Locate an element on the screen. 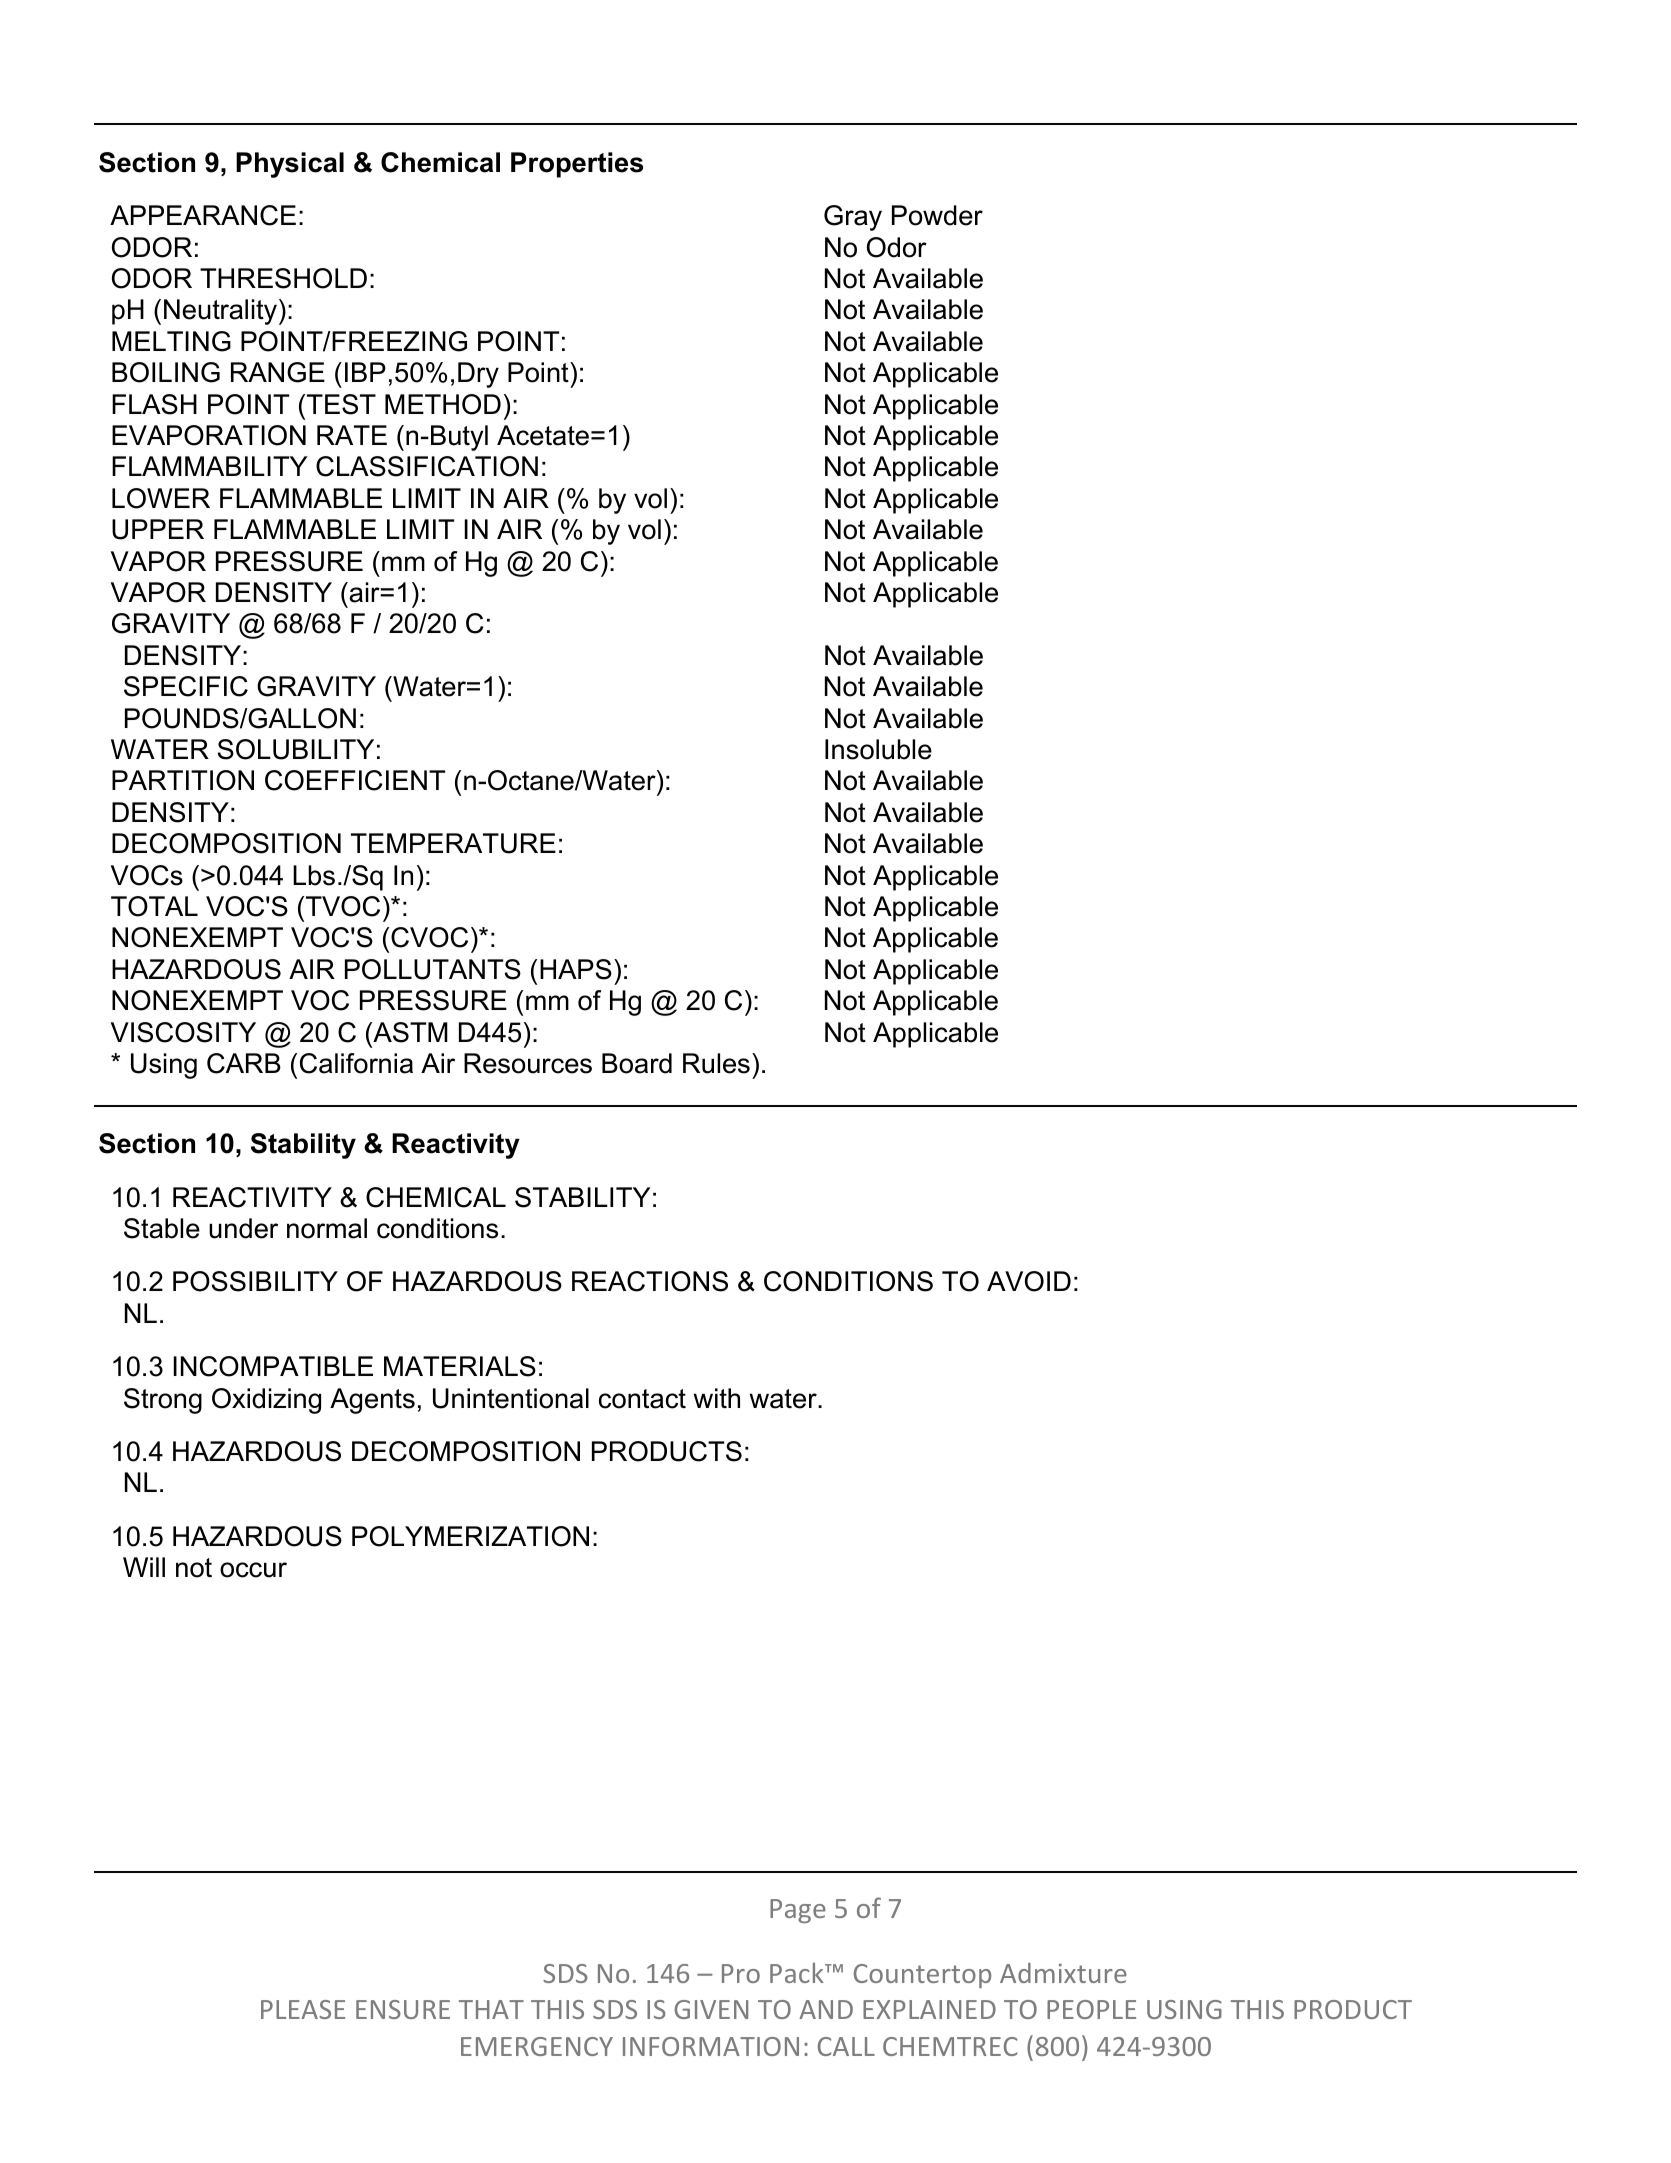  PLEASE is located at coordinates (303, 2009).
